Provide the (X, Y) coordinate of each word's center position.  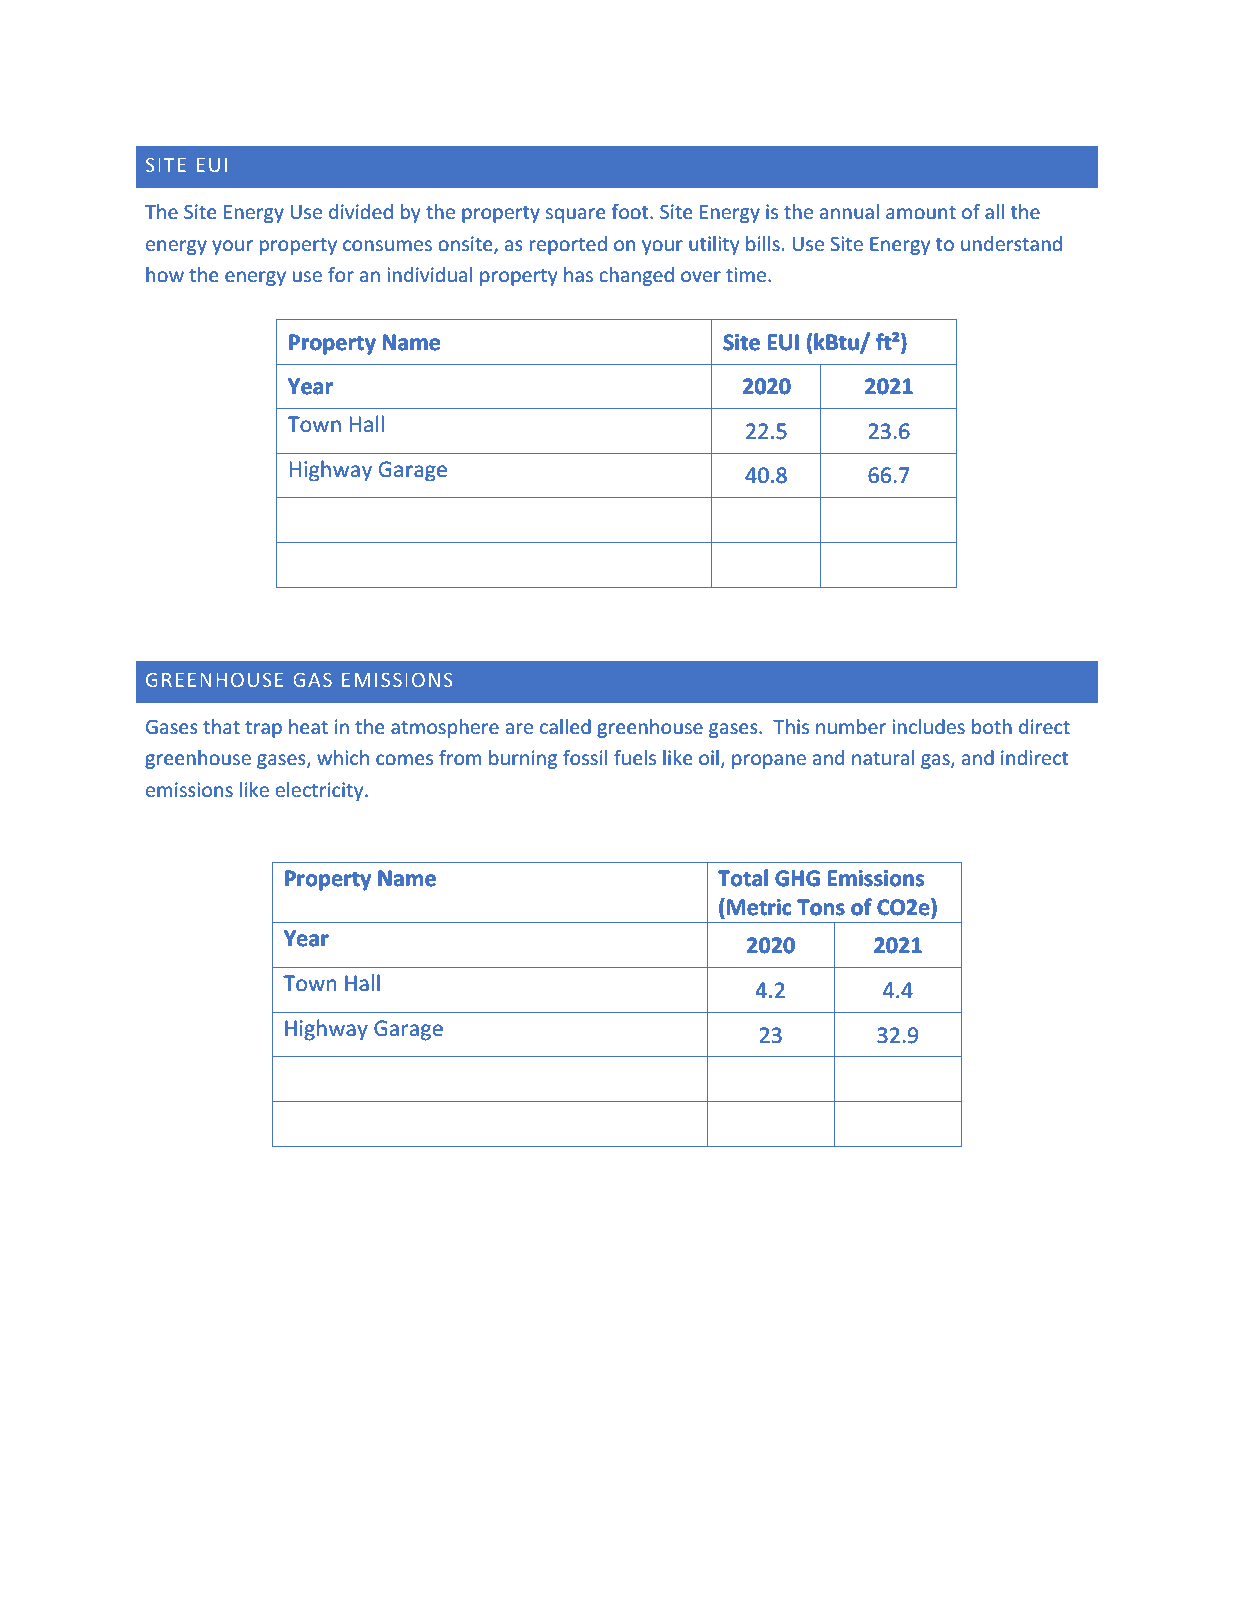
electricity (320, 791)
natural (883, 757)
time (747, 274)
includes (928, 726)
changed (636, 276)
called (565, 726)
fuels (635, 757)
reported (568, 245)
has (578, 274)
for (341, 274)
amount (921, 212)
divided (361, 211)
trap (263, 729)
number (851, 726)
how (165, 274)
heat (308, 726)
